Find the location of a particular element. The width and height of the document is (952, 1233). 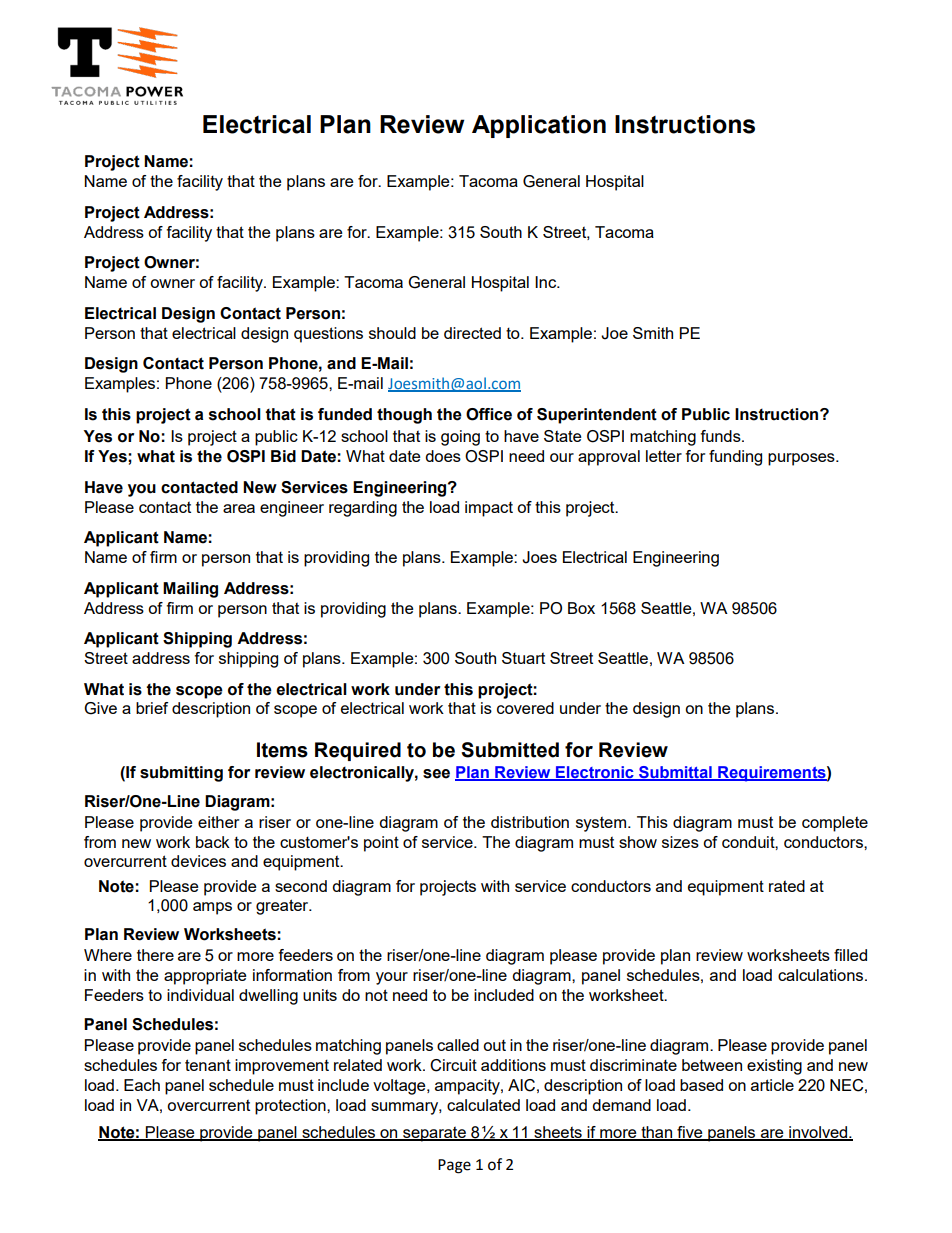

should is located at coordinates (392, 333).
